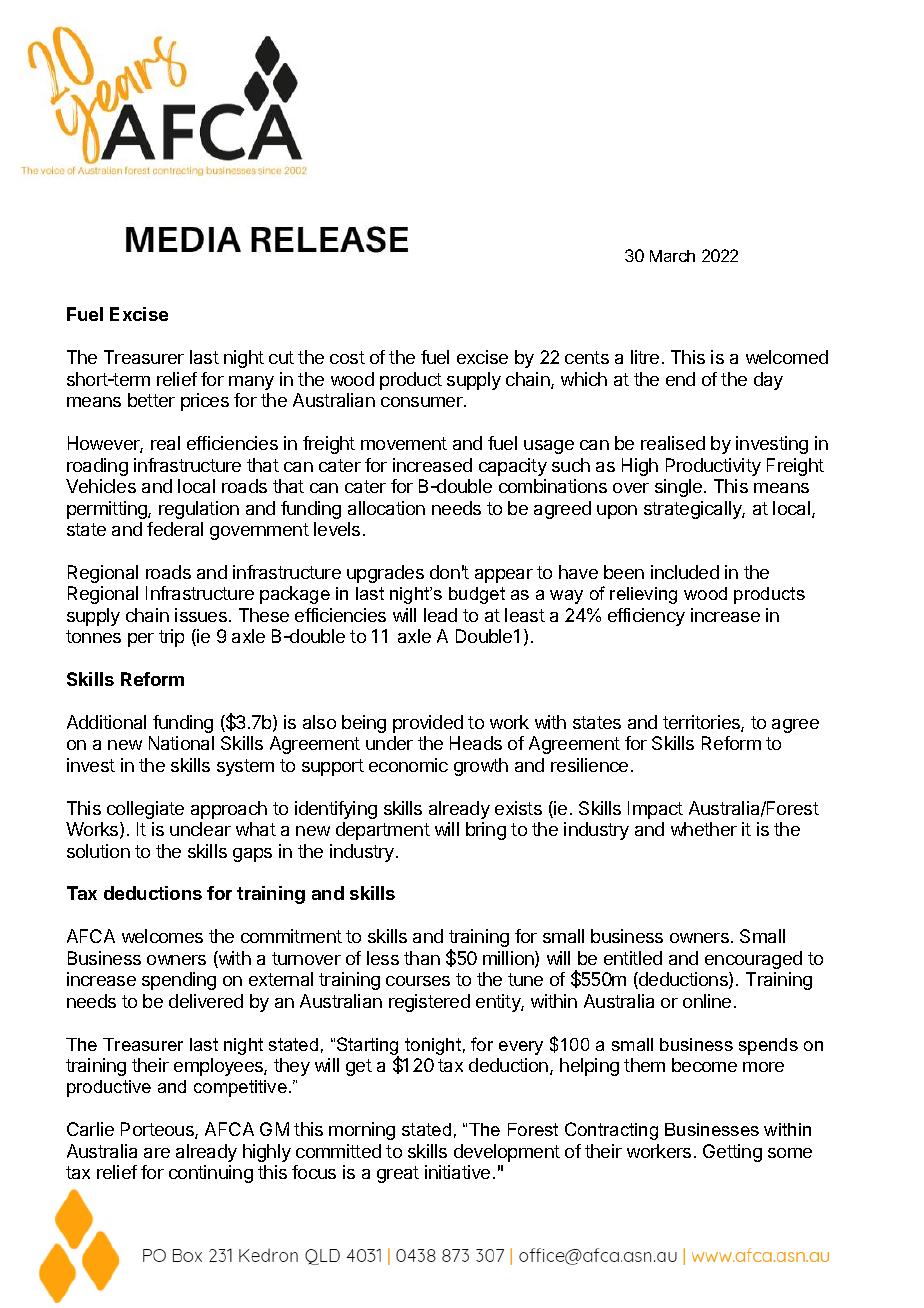 The image size is (924, 1308). Describe the element at coordinates (457, 1172) in the document. I see `initiative` at that location.
